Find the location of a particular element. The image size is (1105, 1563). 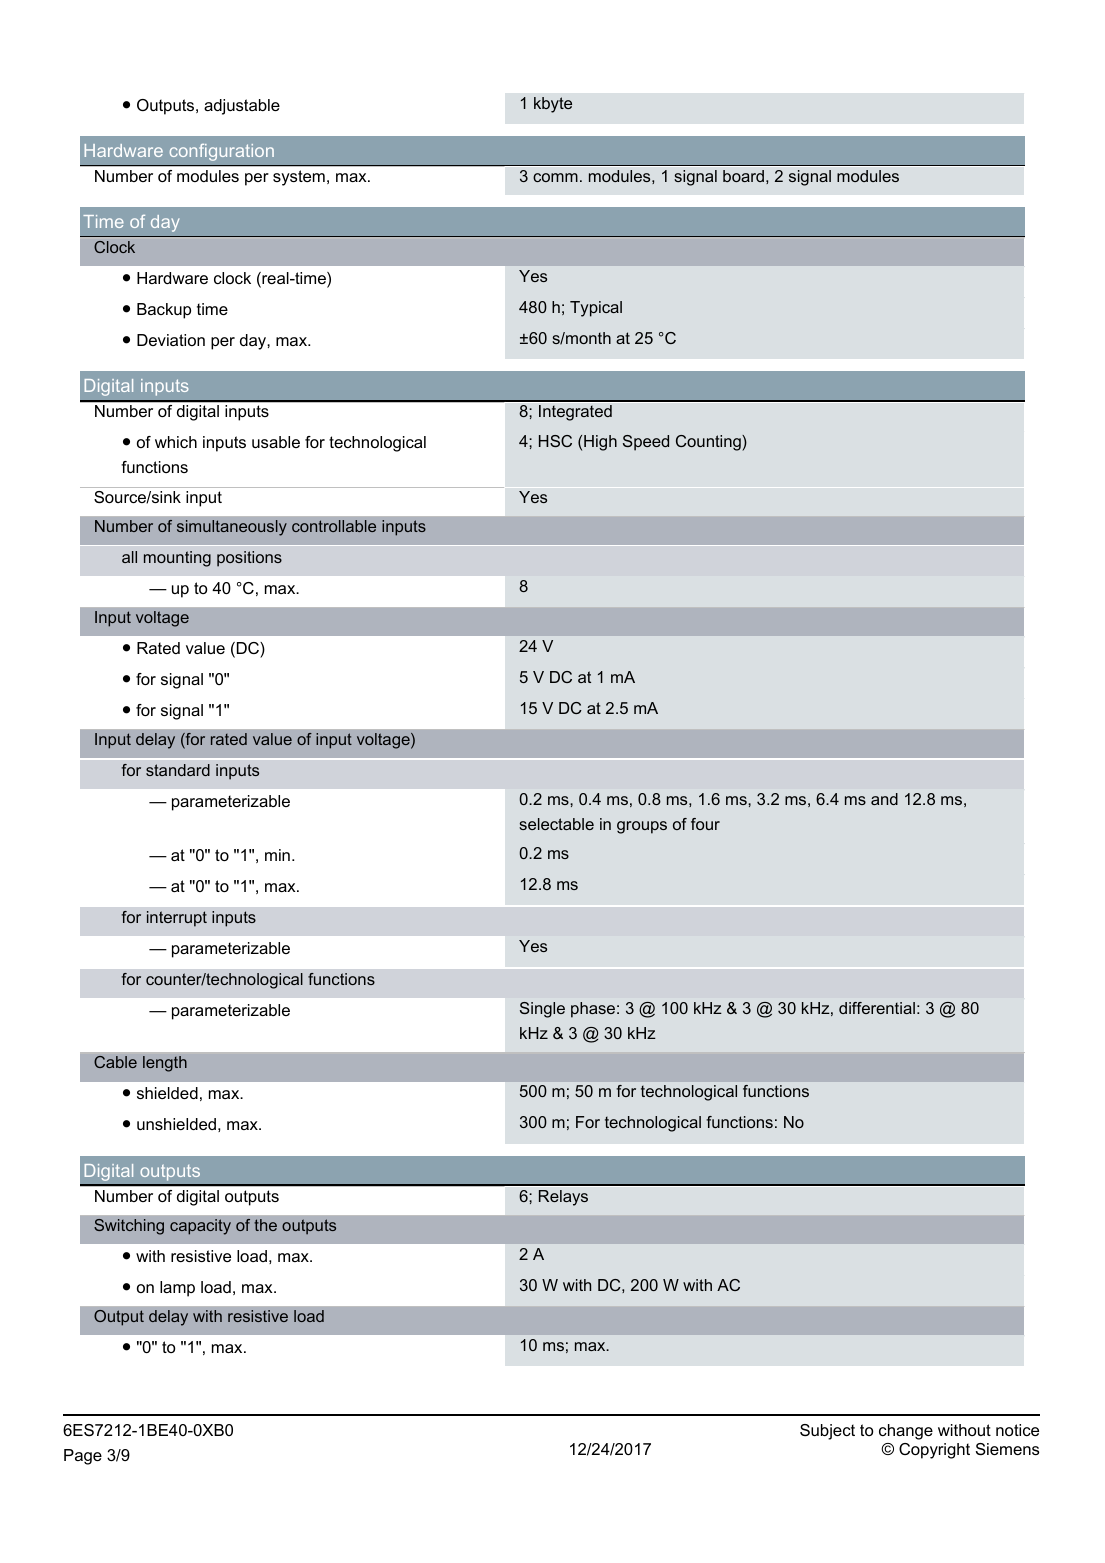

Subject is located at coordinates (827, 1432).
